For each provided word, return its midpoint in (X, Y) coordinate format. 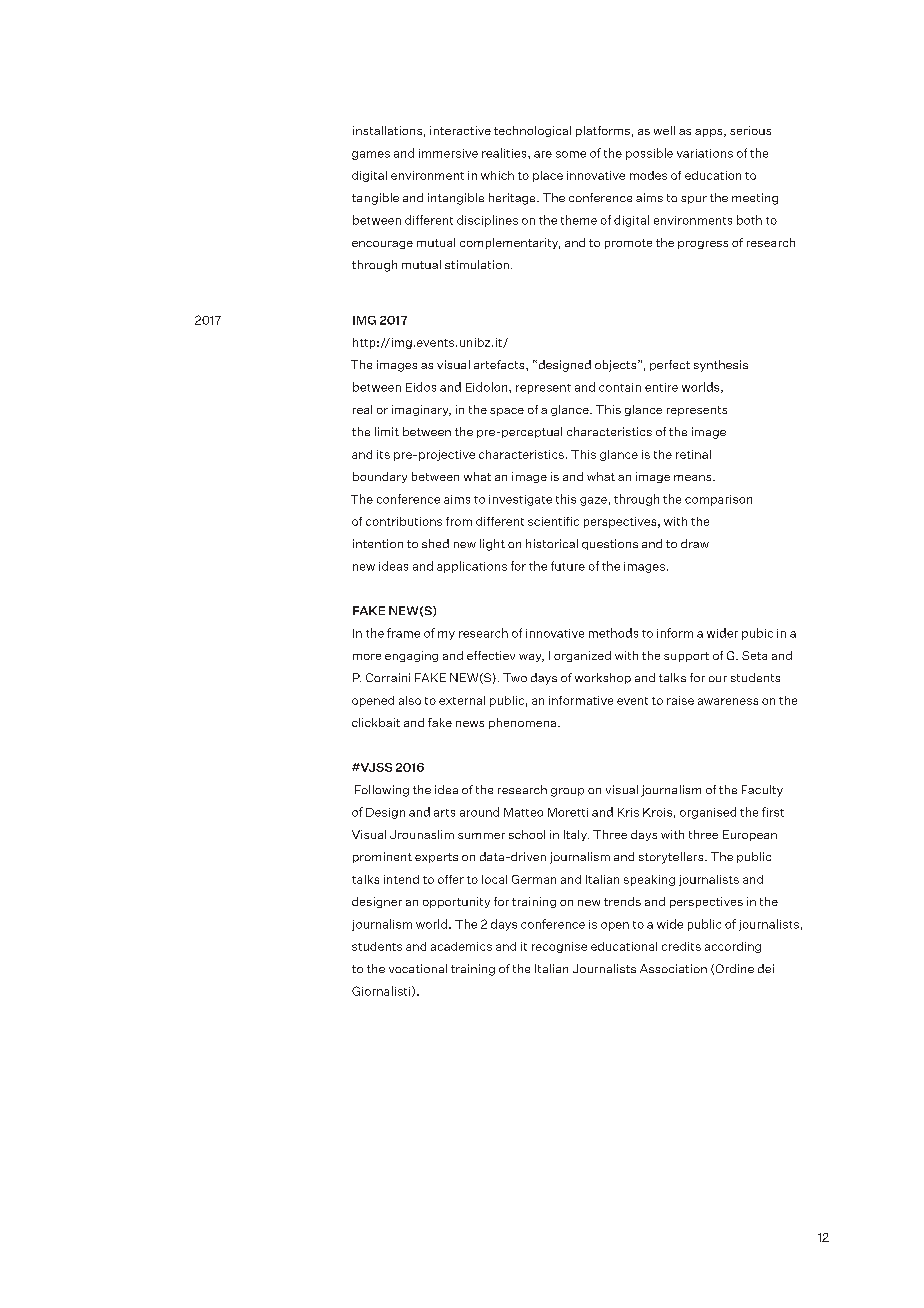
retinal (693, 454)
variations (705, 153)
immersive (448, 153)
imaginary (421, 410)
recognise (559, 947)
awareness (728, 701)
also (410, 700)
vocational (418, 968)
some (571, 154)
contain (620, 387)
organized (582, 656)
